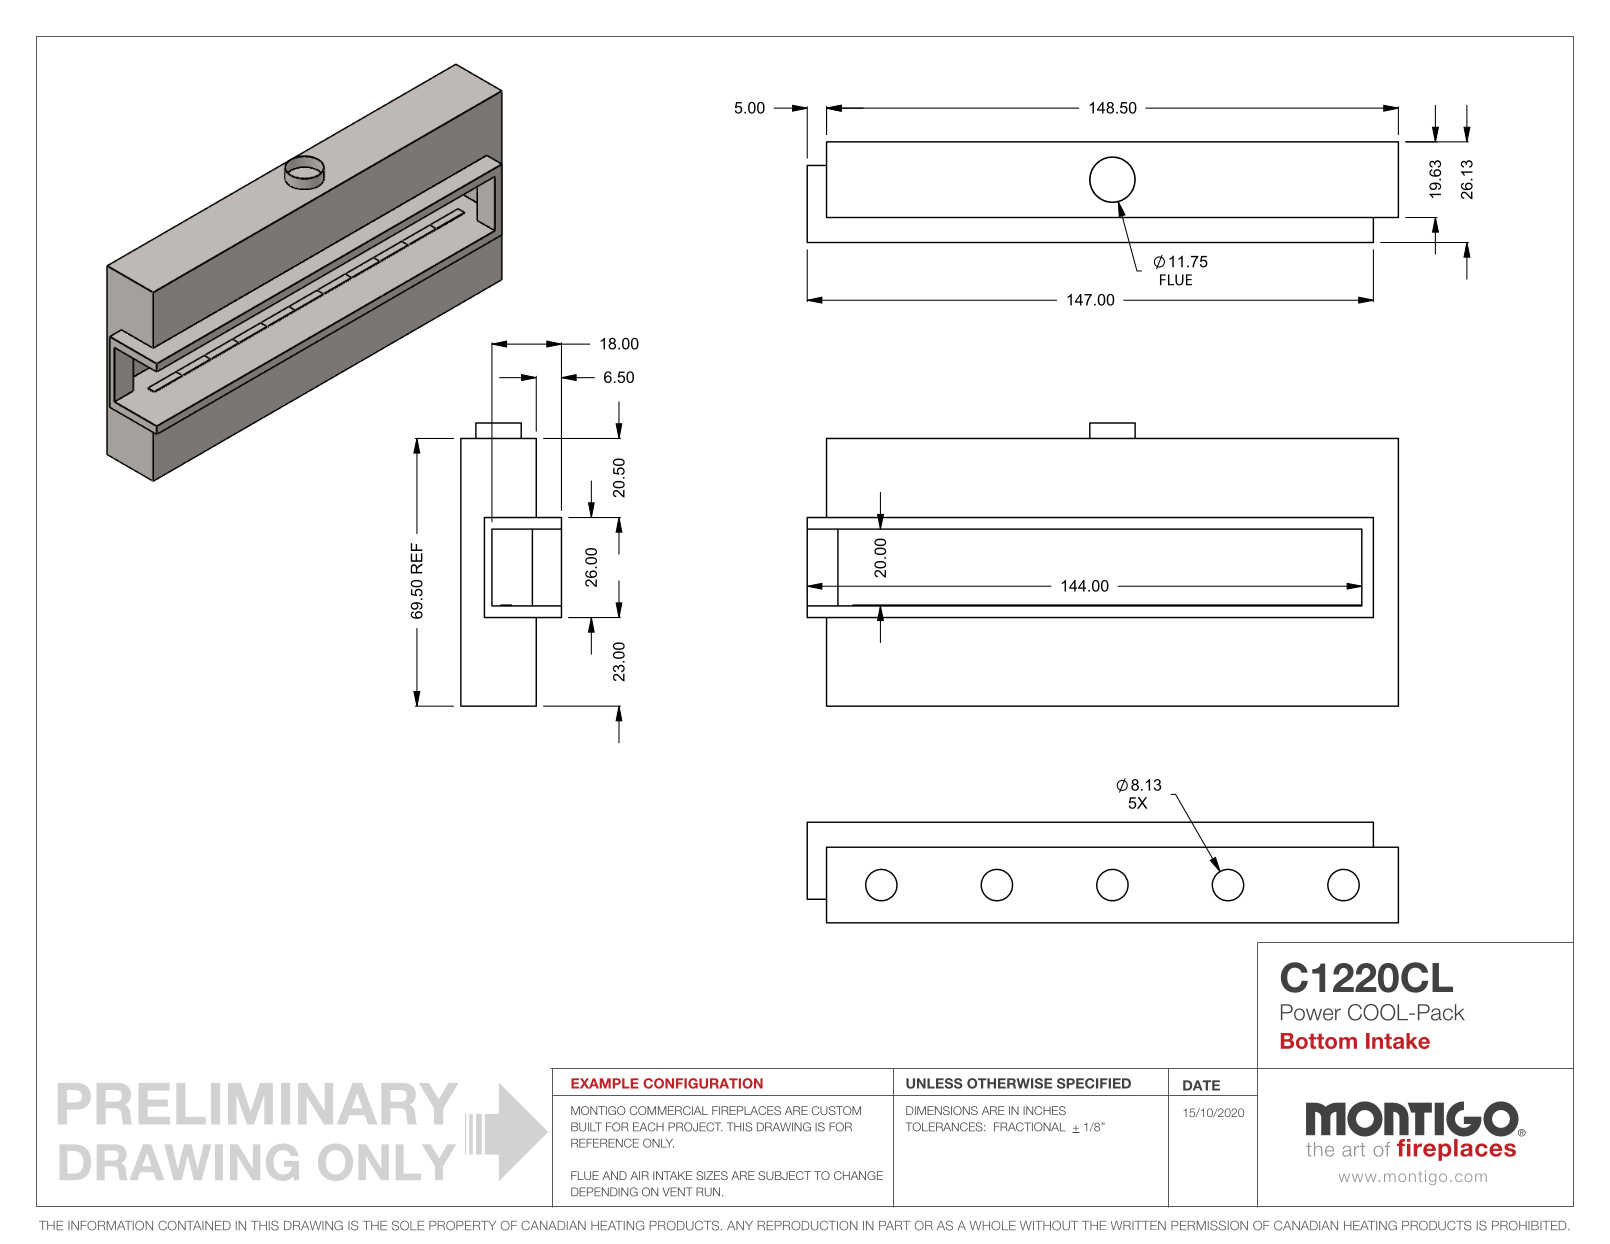 Image resolution: width=1610 pixels, height=1244 pixels. What do you see at coordinates (586, 1127) in the document?
I see `BUILT` at bounding box center [586, 1127].
